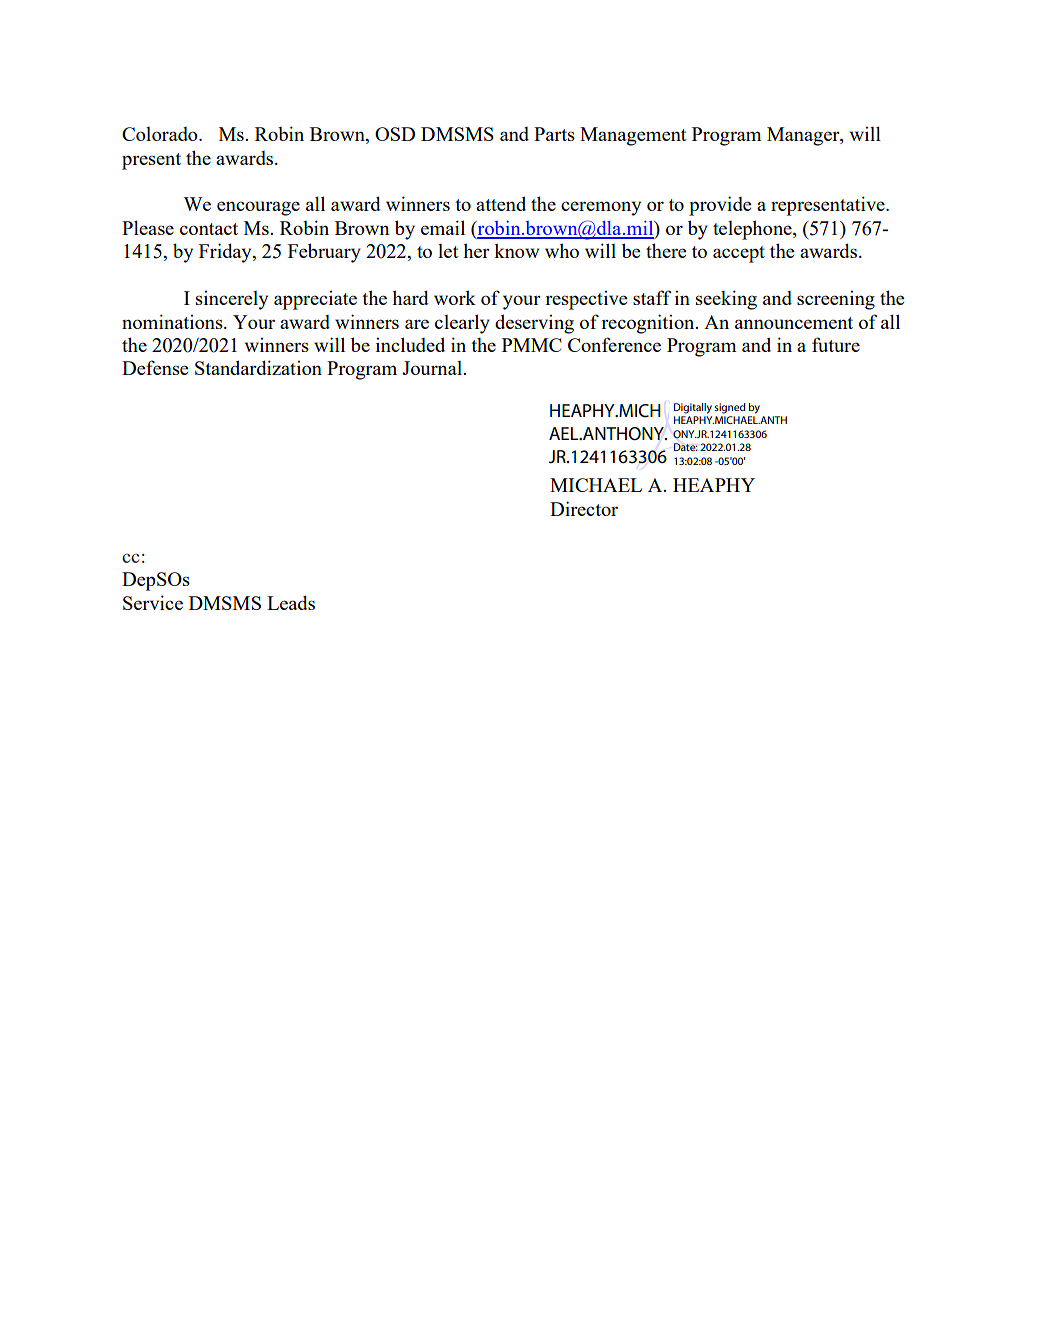 This page has width=1039, height=1344. I want to click on Parts, so click(554, 134).
